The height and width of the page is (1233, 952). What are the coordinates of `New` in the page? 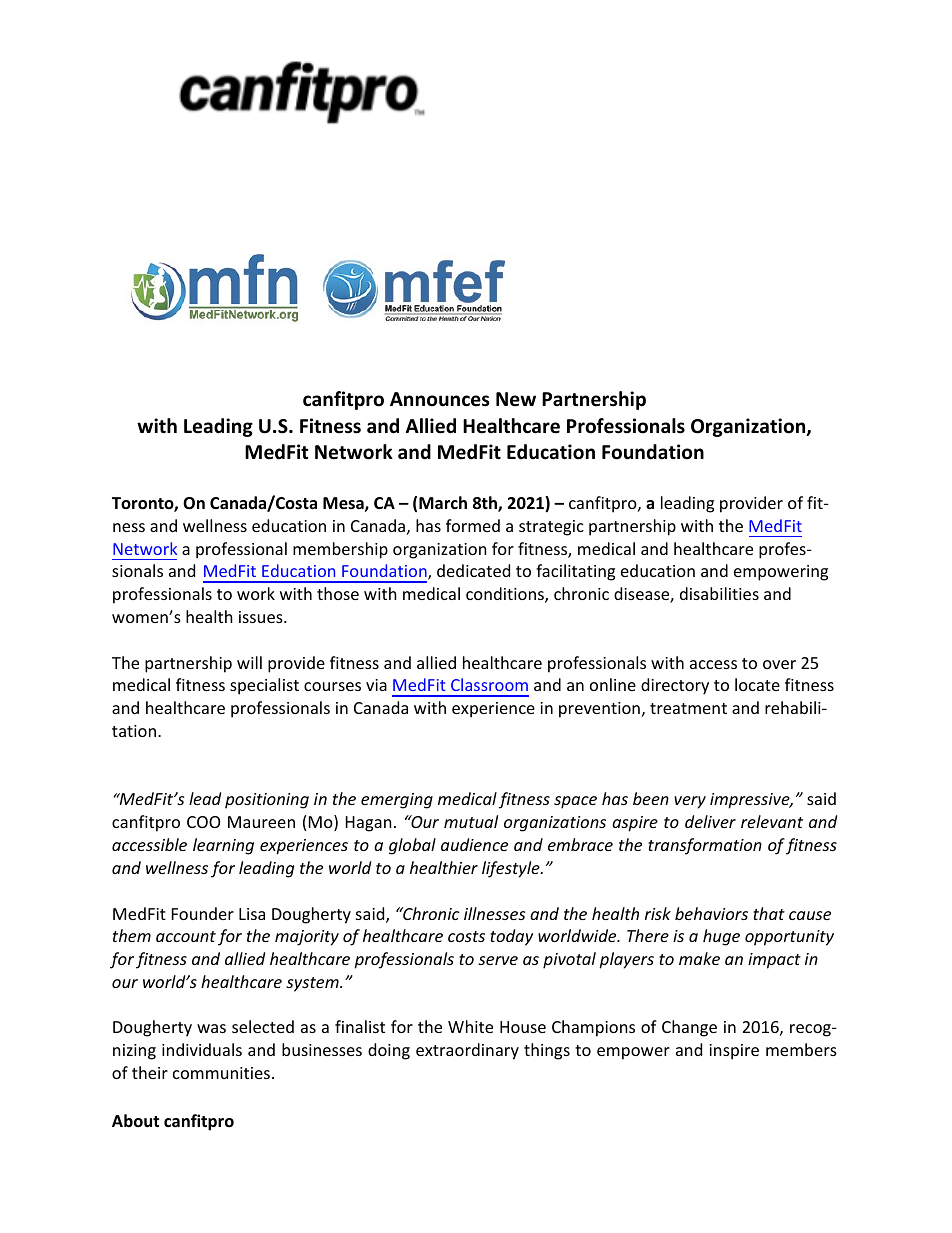 It's located at (516, 399).
